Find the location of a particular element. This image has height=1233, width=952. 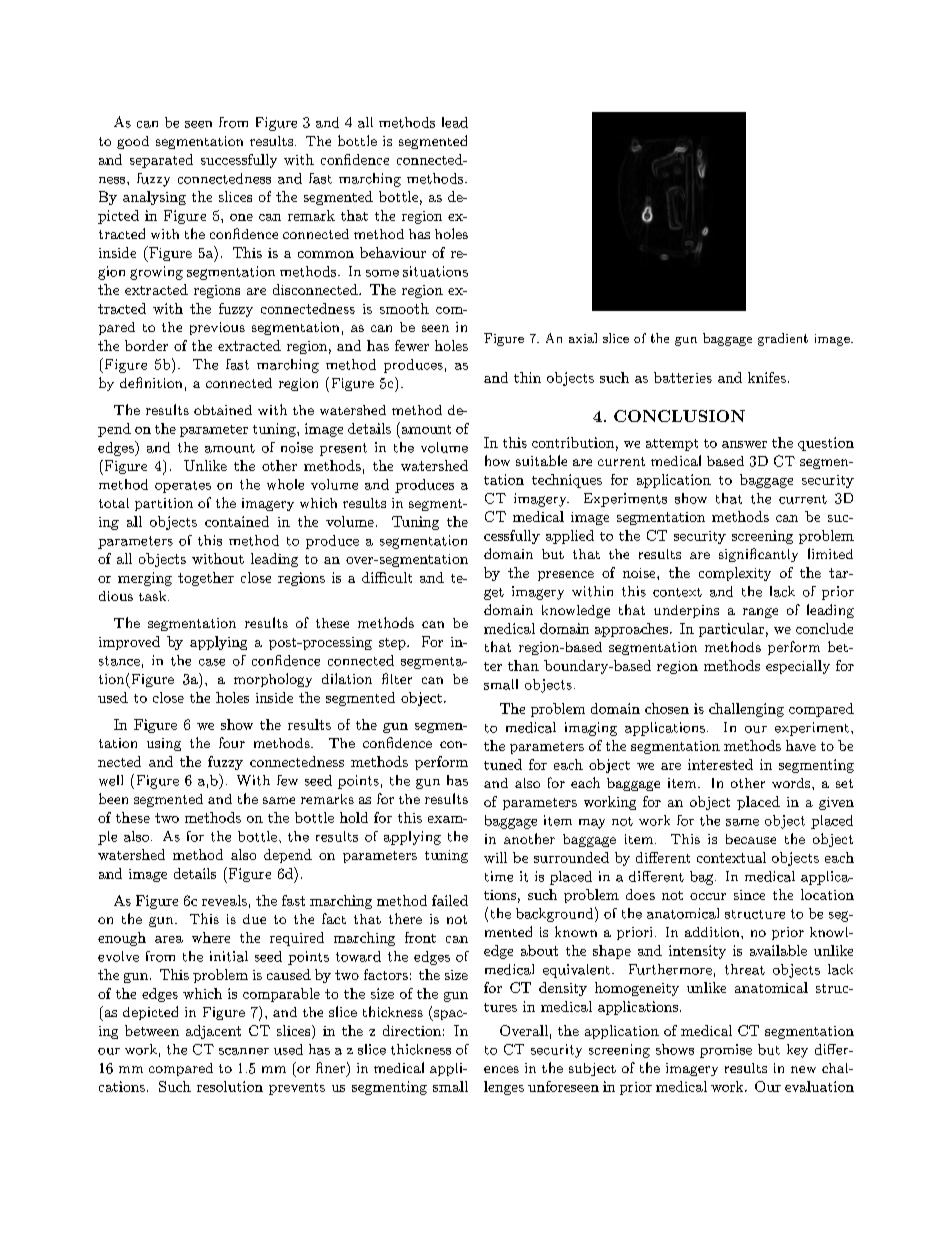

behaviour is located at coordinates (393, 252).
